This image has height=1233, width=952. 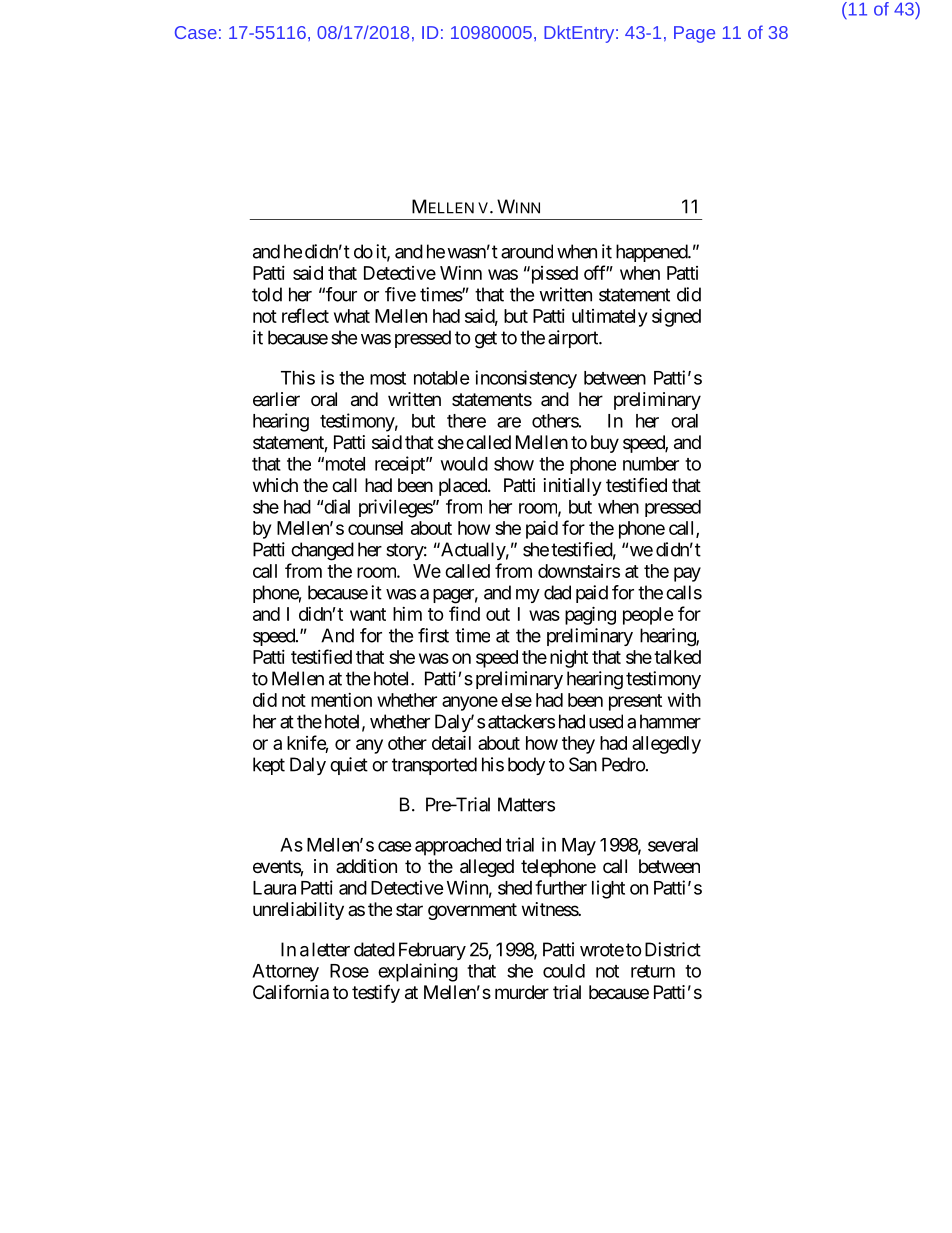 What do you see at coordinates (590, 615) in the image?
I see `paging` at bounding box center [590, 615].
